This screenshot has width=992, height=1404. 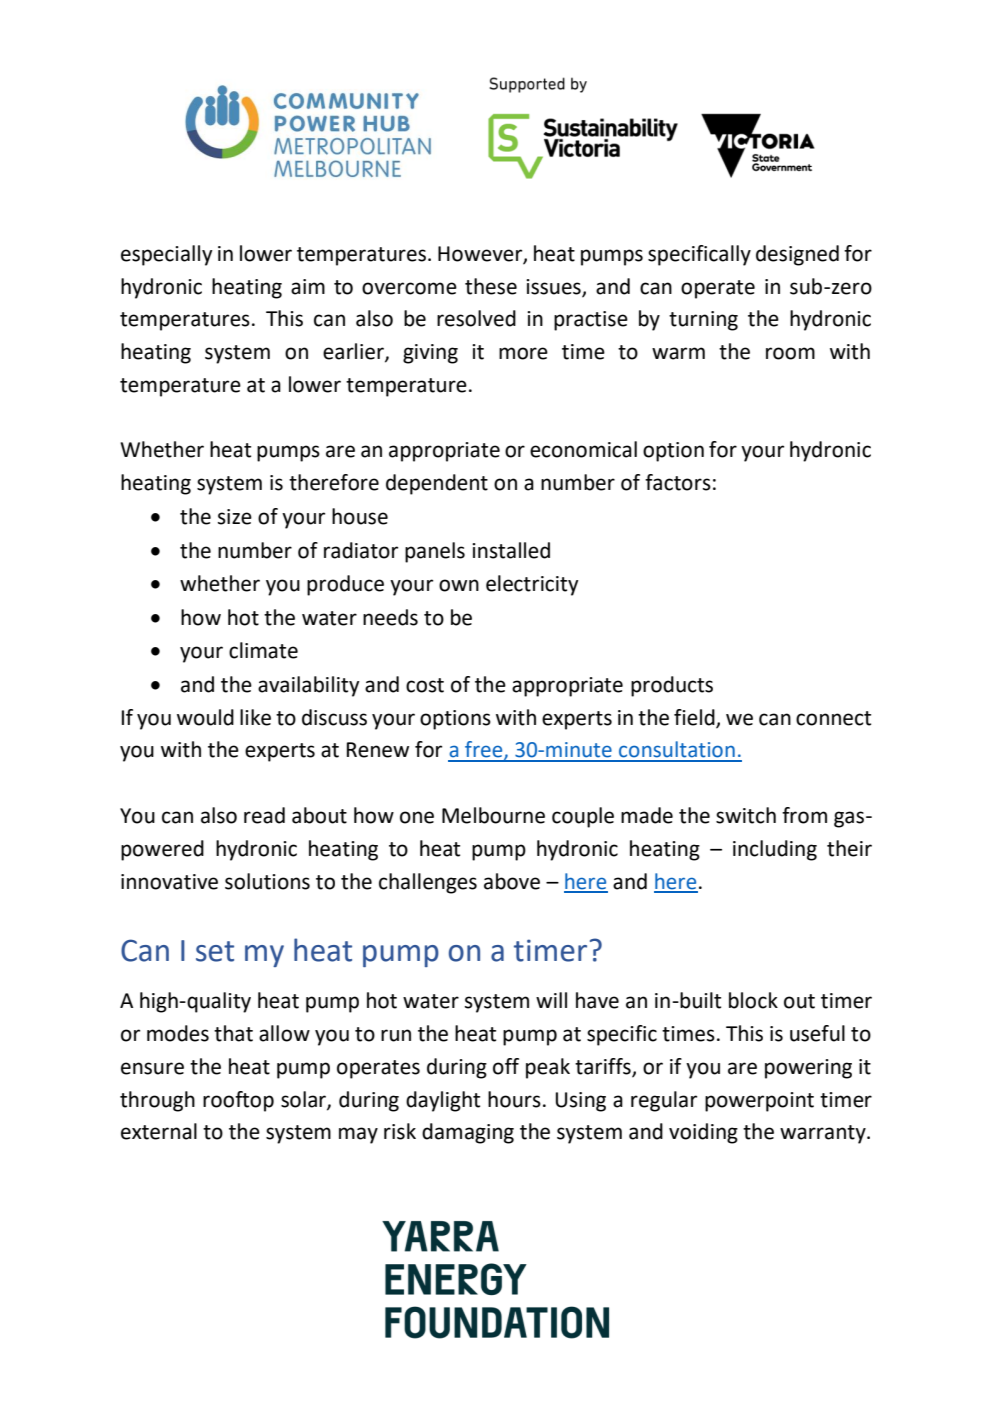 What do you see at coordinates (514, 1099) in the screenshot?
I see `hours` at bounding box center [514, 1099].
